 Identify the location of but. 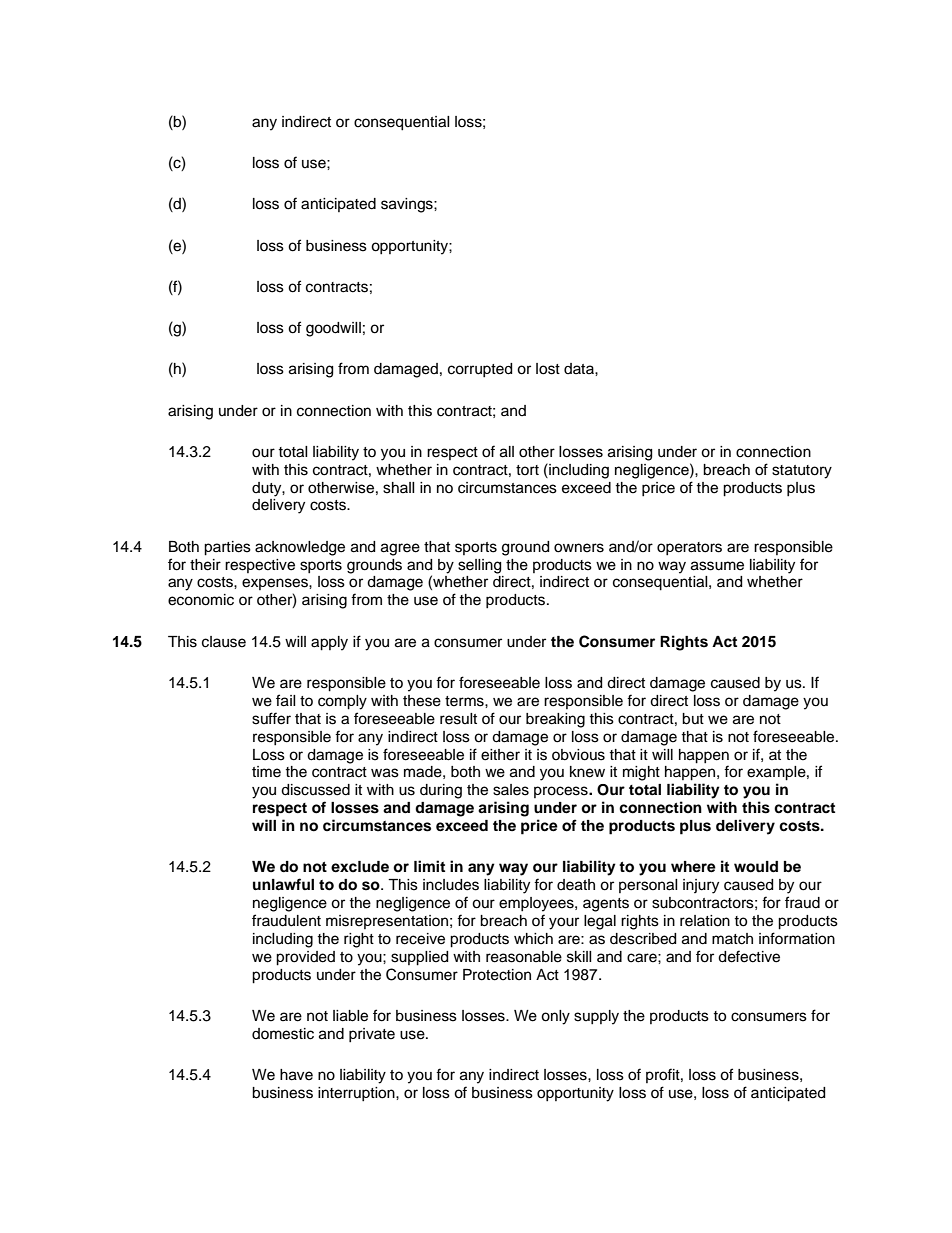
(693, 719).
